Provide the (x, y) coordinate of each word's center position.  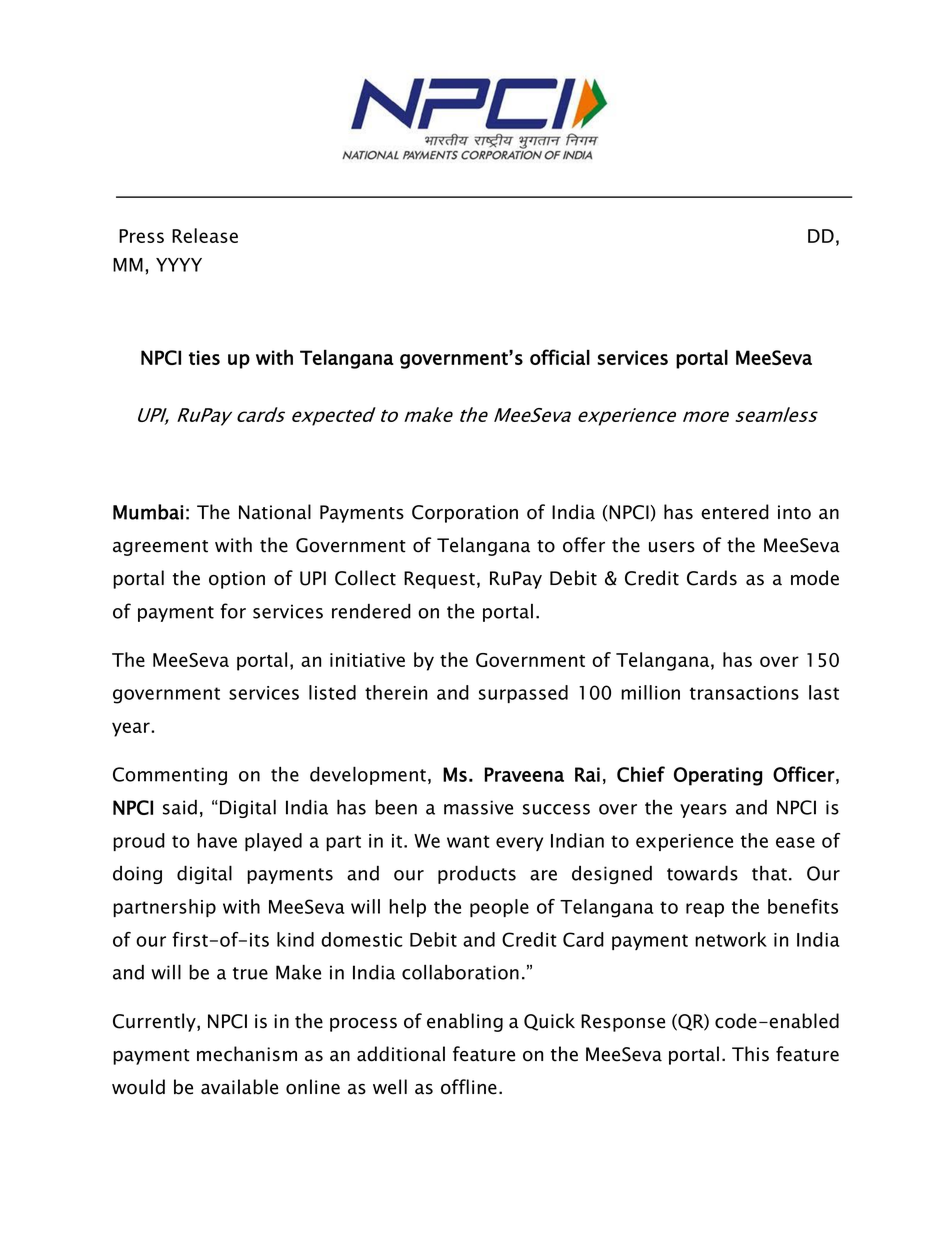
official (560, 357)
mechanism (247, 1054)
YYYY (179, 265)
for (233, 611)
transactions (744, 693)
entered (735, 512)
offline (469, 1087)
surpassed (523, 694)
